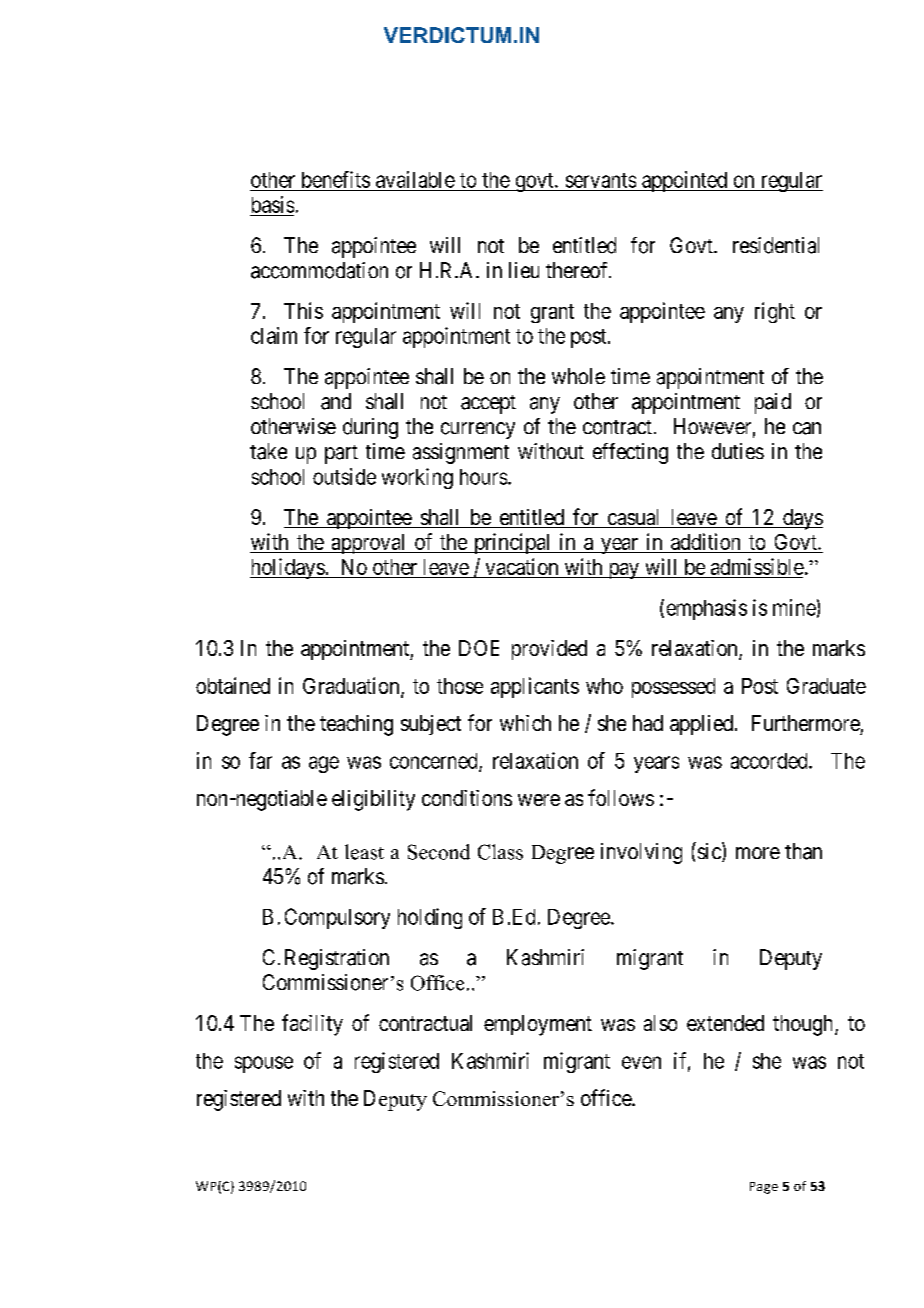 This screenshot has width=924, height=1308. I want to click on Page, so click(764, 1188).
